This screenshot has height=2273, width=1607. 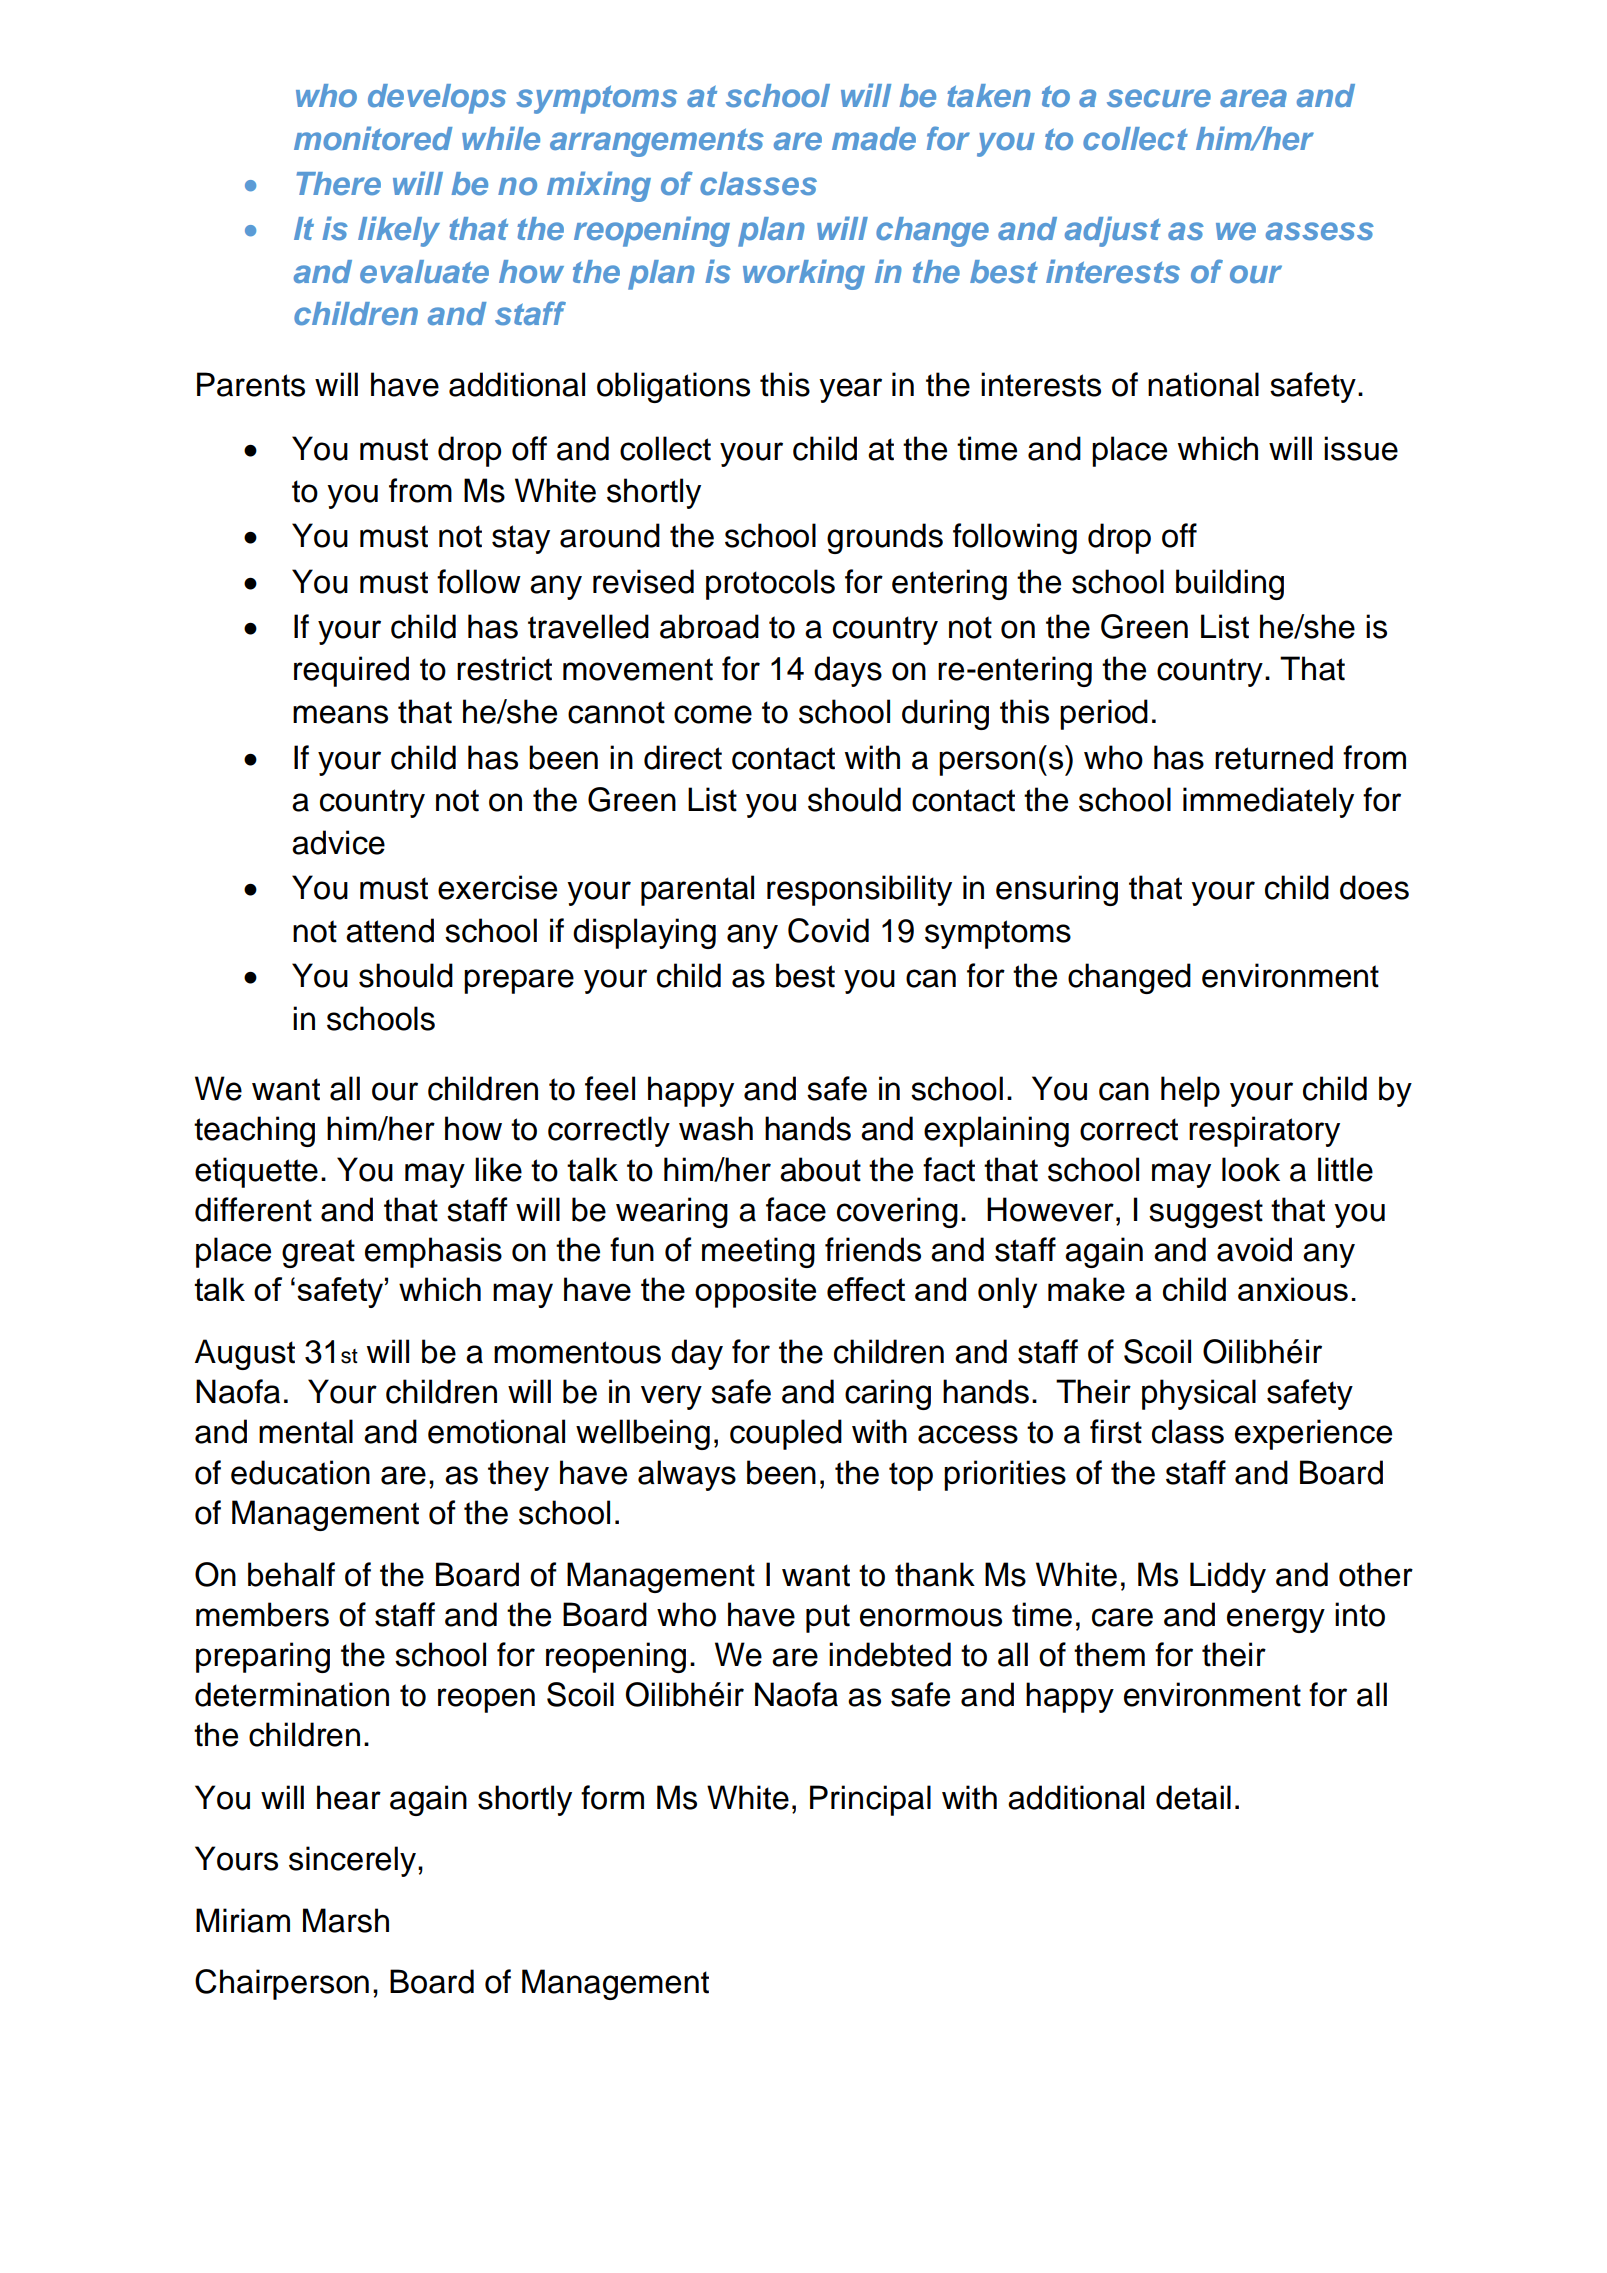 What do you see at coordinates (874, 138) in the screenshot?
I see `made` at bounding box center [874, 138].
